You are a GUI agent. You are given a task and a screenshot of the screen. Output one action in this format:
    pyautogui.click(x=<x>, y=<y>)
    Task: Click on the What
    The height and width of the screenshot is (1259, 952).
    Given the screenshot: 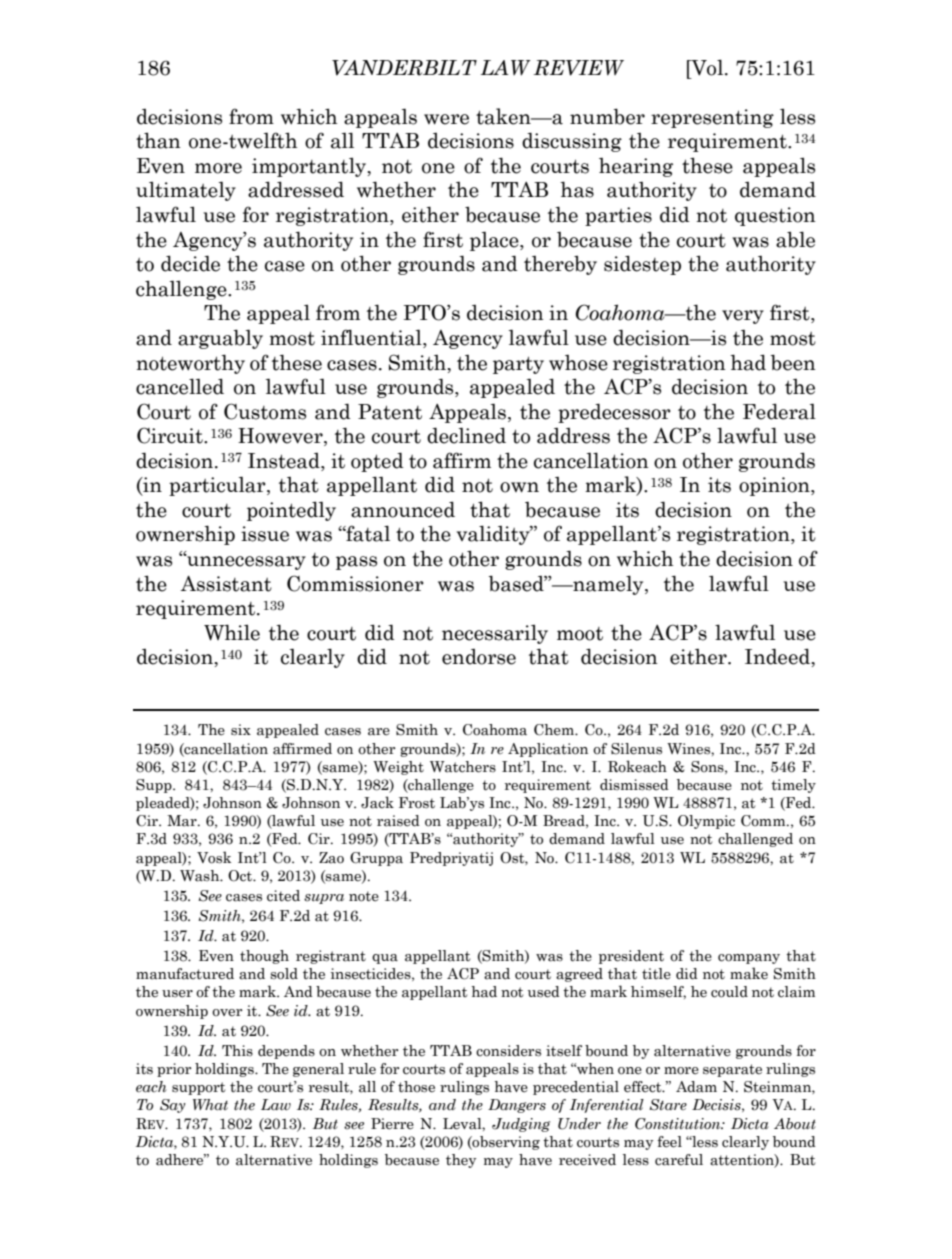 What is the action you would take?
    pyautogui.click(x=210, y=1105)
